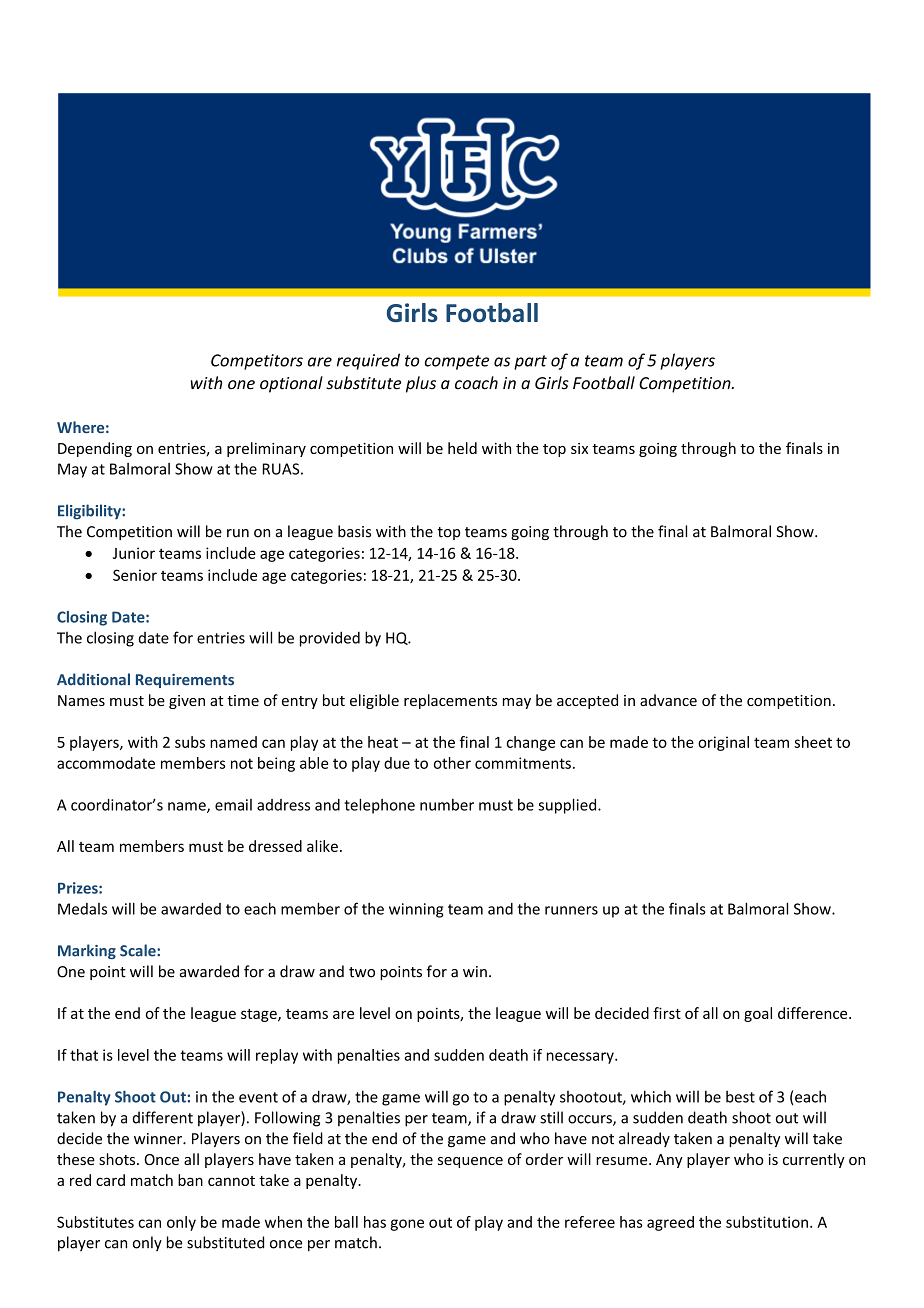 The height and width of the image is (1308, 924). Describe the element at coordinates (668, 700) in the image. I see `advance` at that location.
